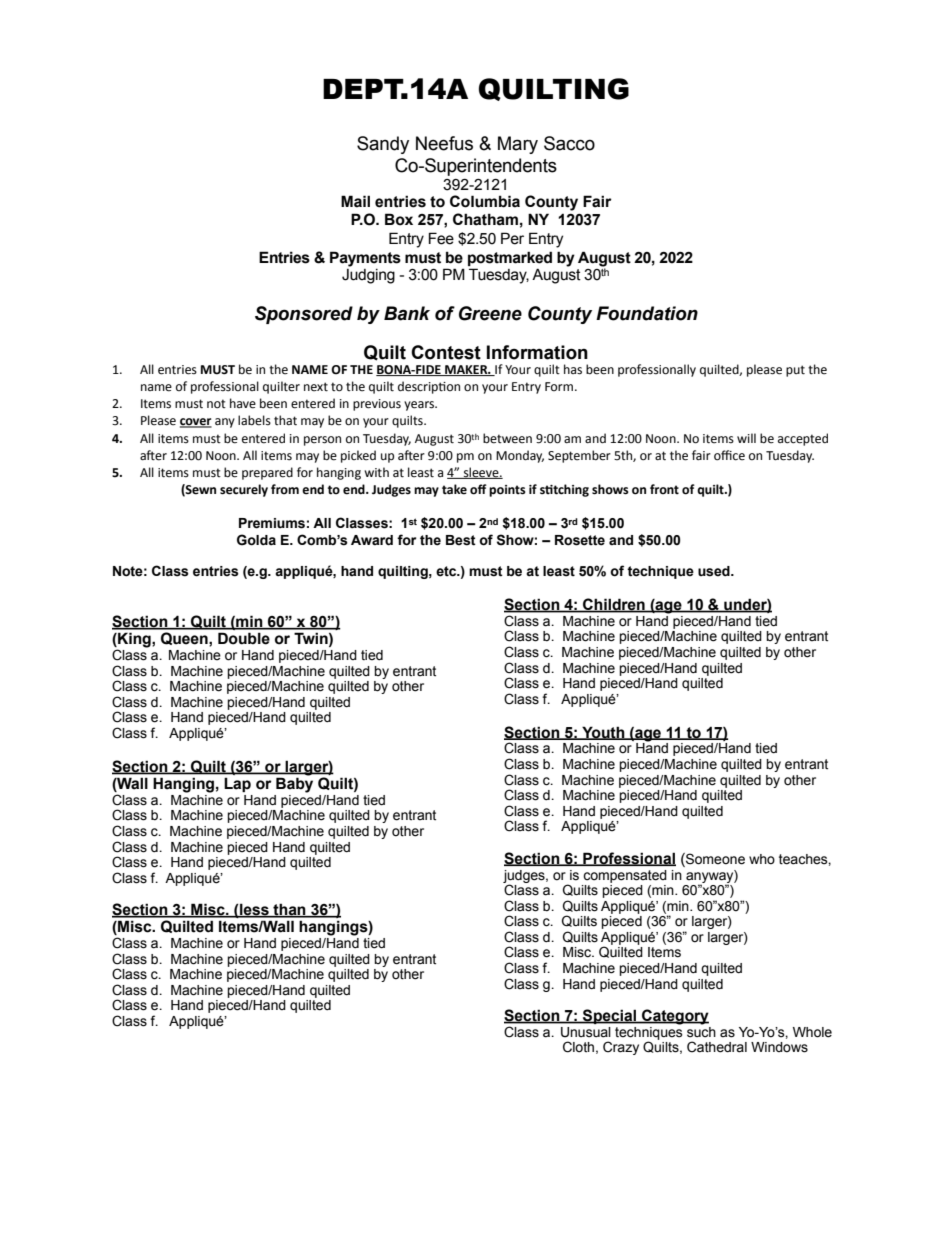  Describe the element at coordinates (254, 910) in the document. I see `less` at that location.
